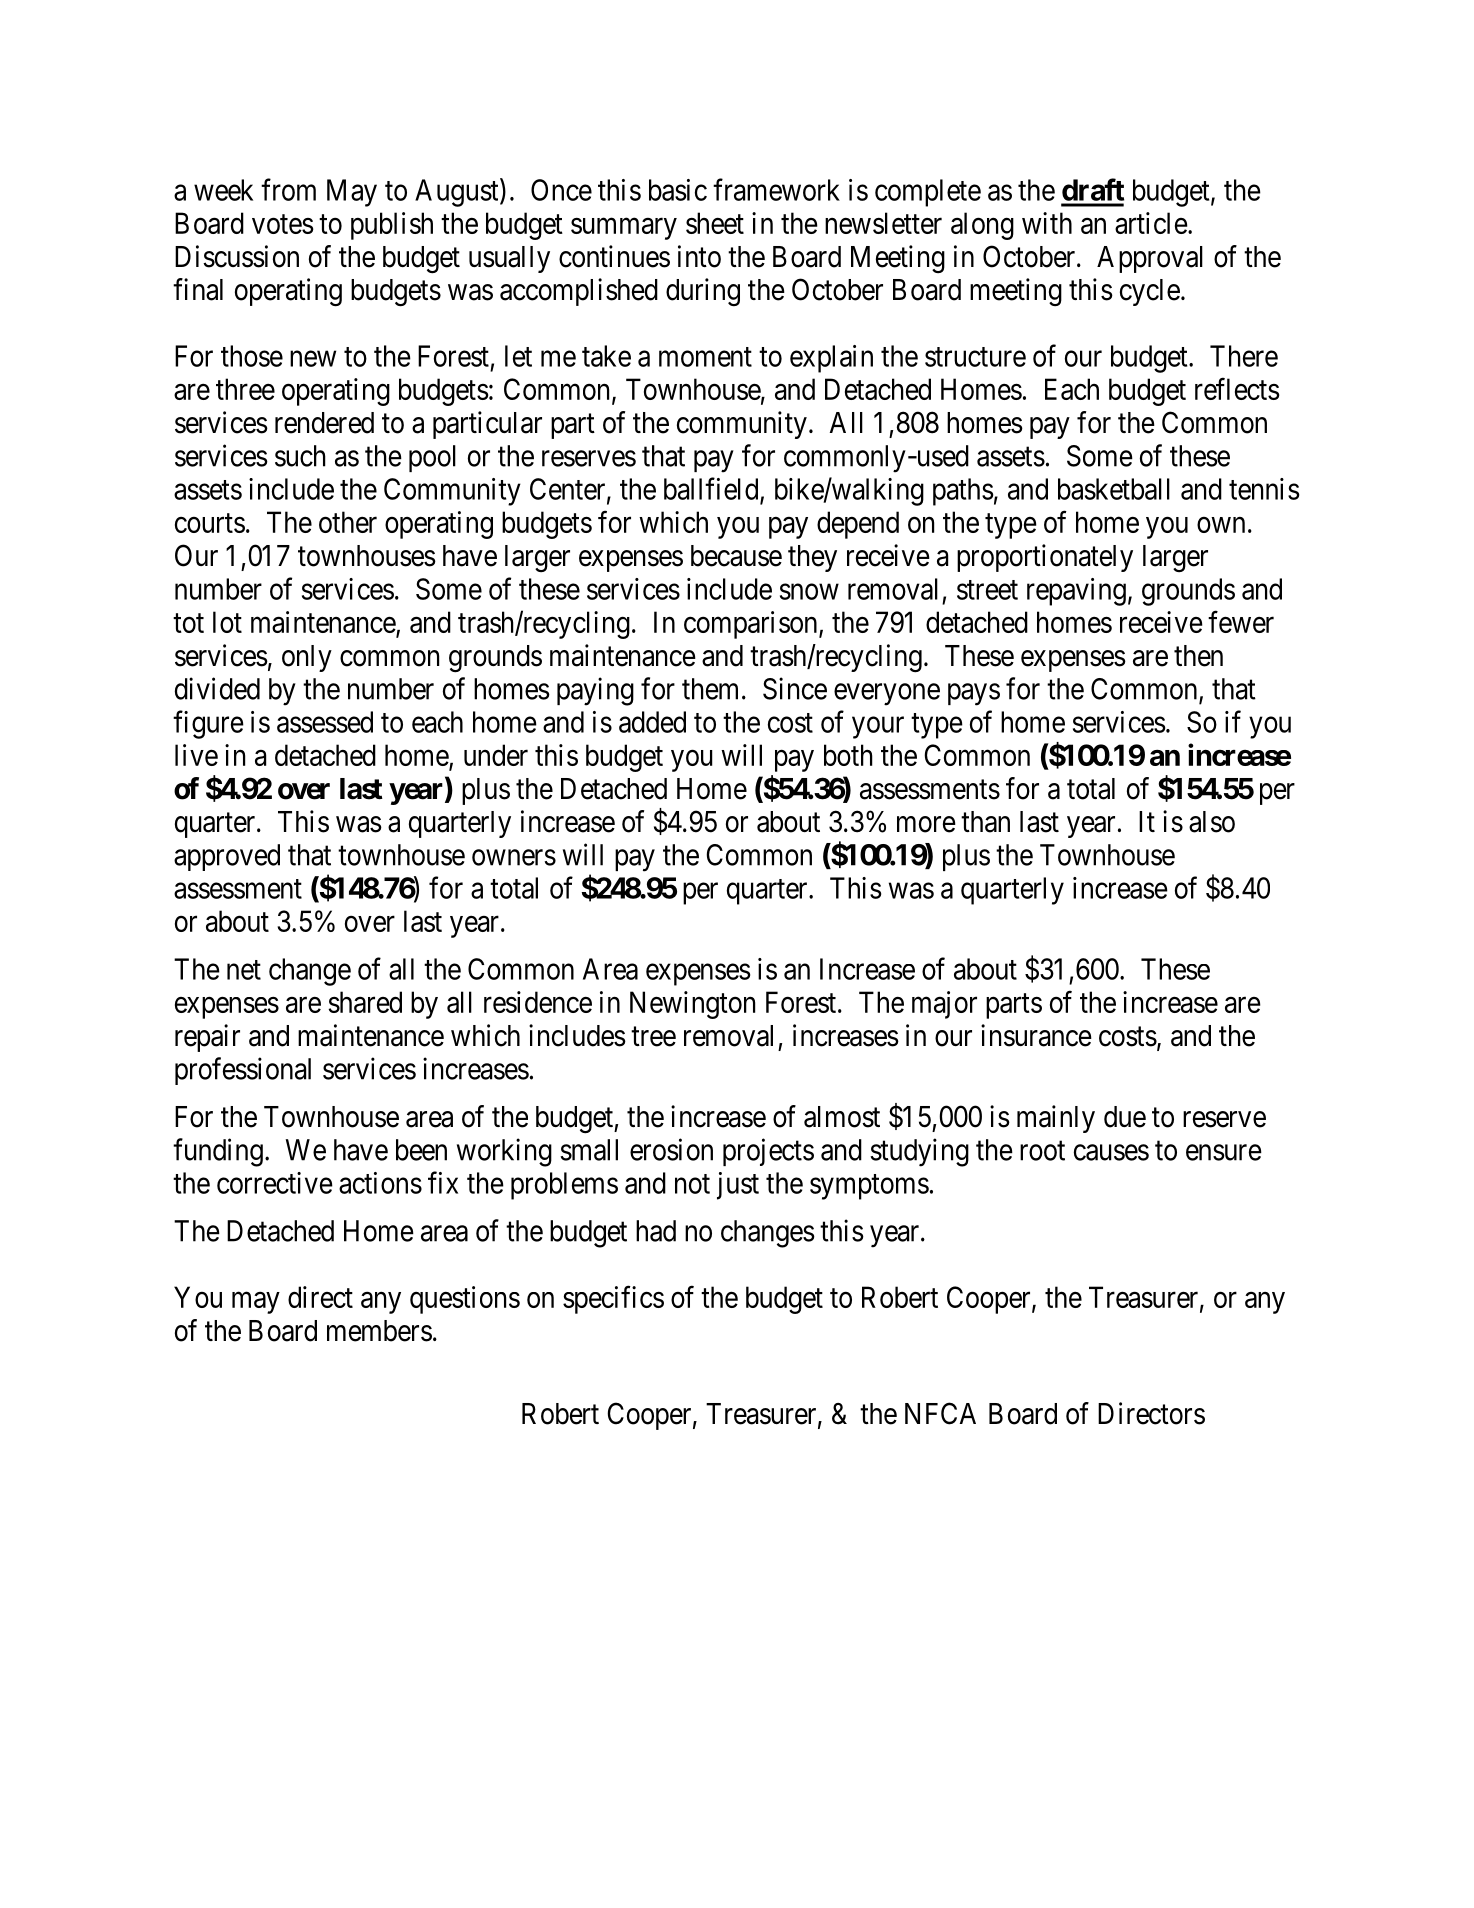  What do you see at coordinates (738, 1186) in the image?
I see `just` at bounding box center [738, 1186].
